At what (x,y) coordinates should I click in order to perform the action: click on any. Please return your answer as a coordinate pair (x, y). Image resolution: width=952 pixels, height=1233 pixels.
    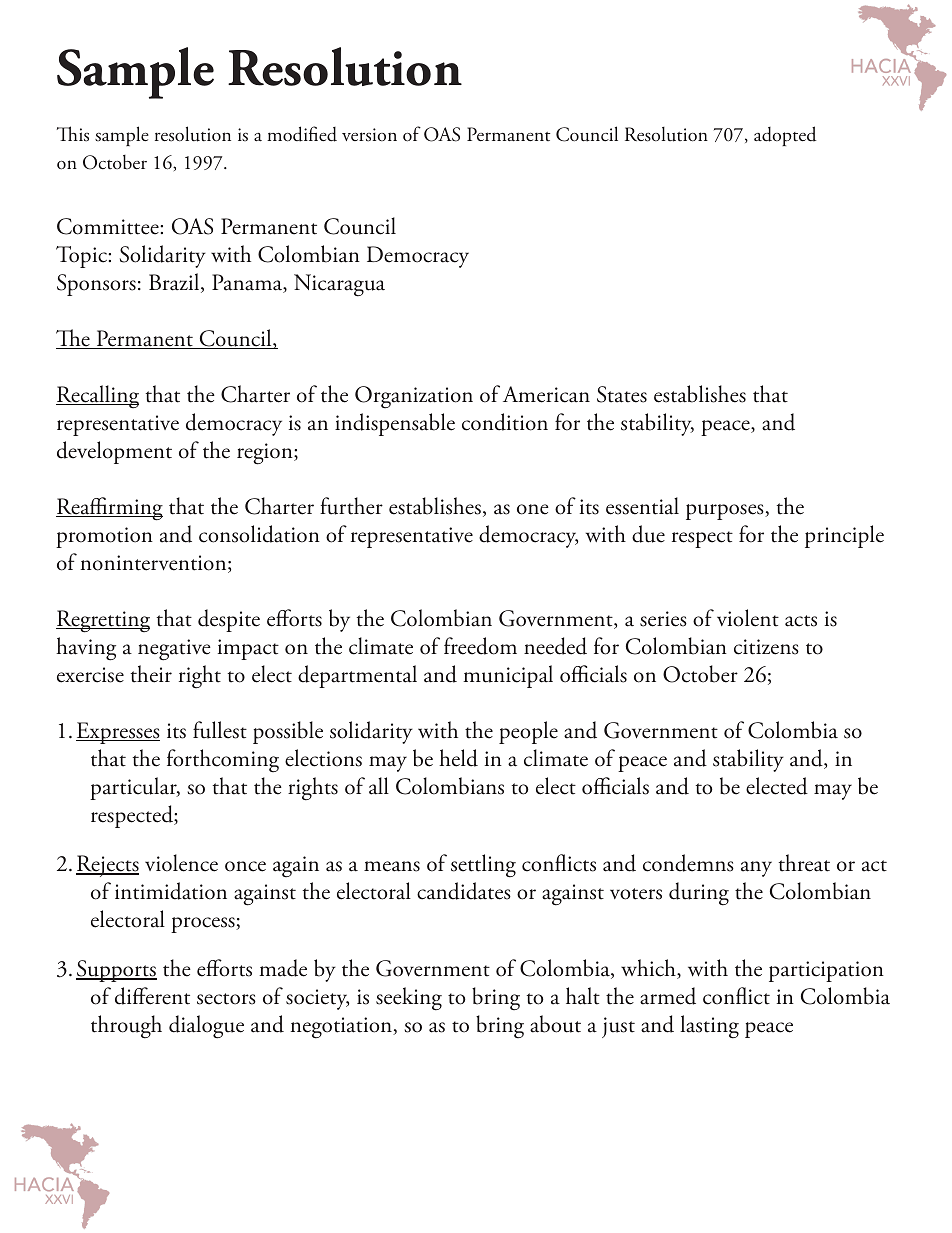
    Looking at the image, I should click on (756, 869).
